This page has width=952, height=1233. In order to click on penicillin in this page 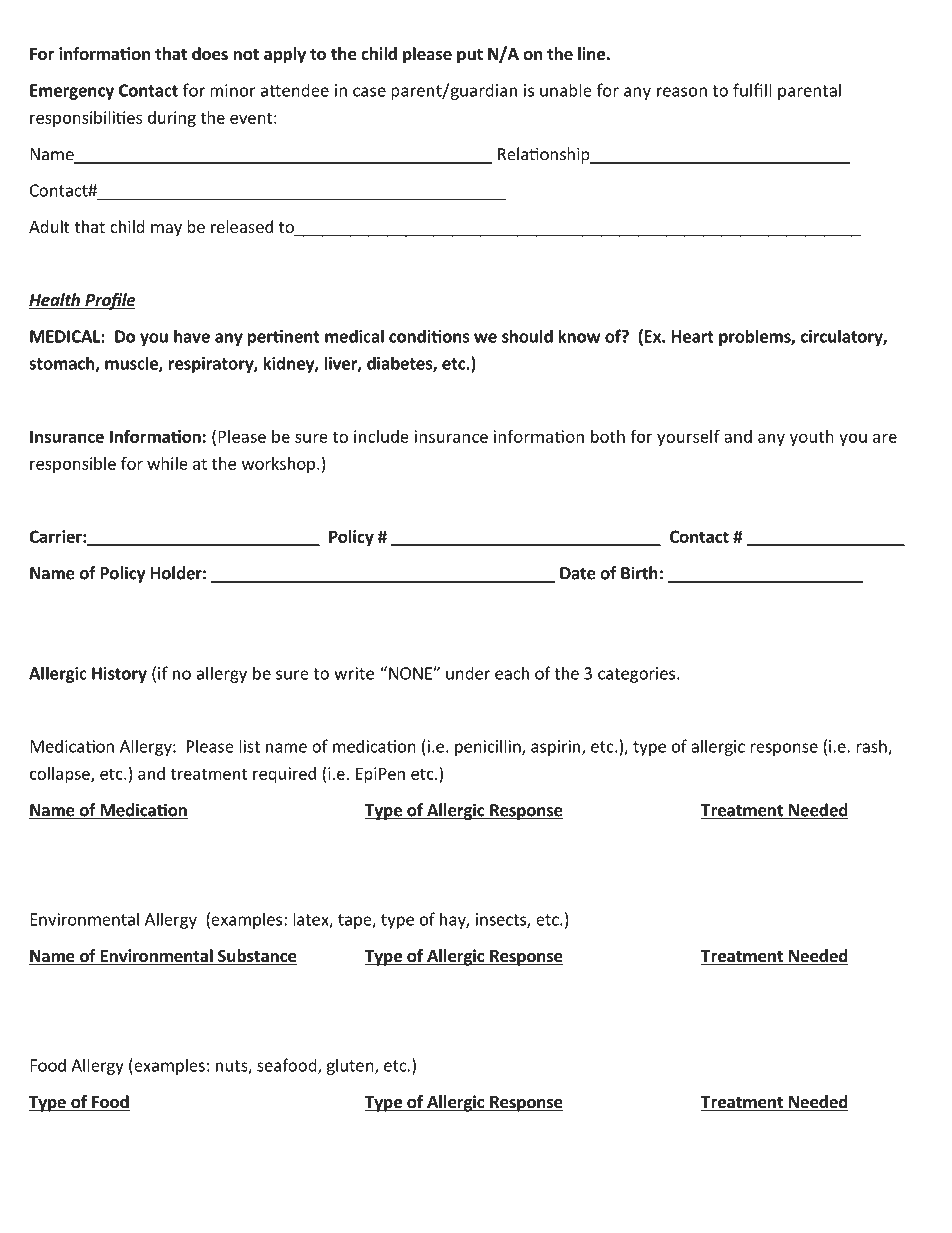, I will do `click(489, 747)`.
